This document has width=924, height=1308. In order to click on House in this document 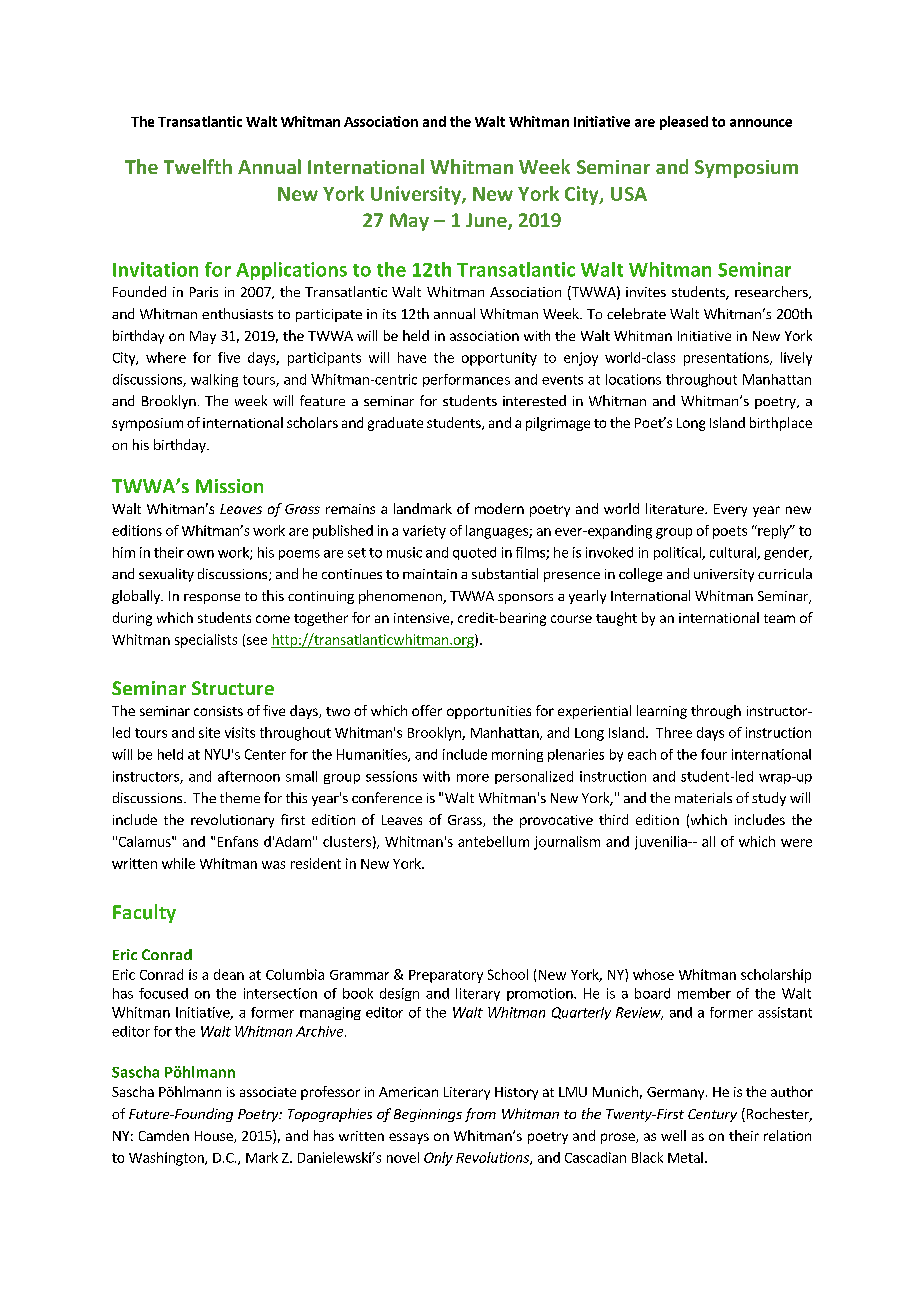, I will do `click(215, 1137)`.
